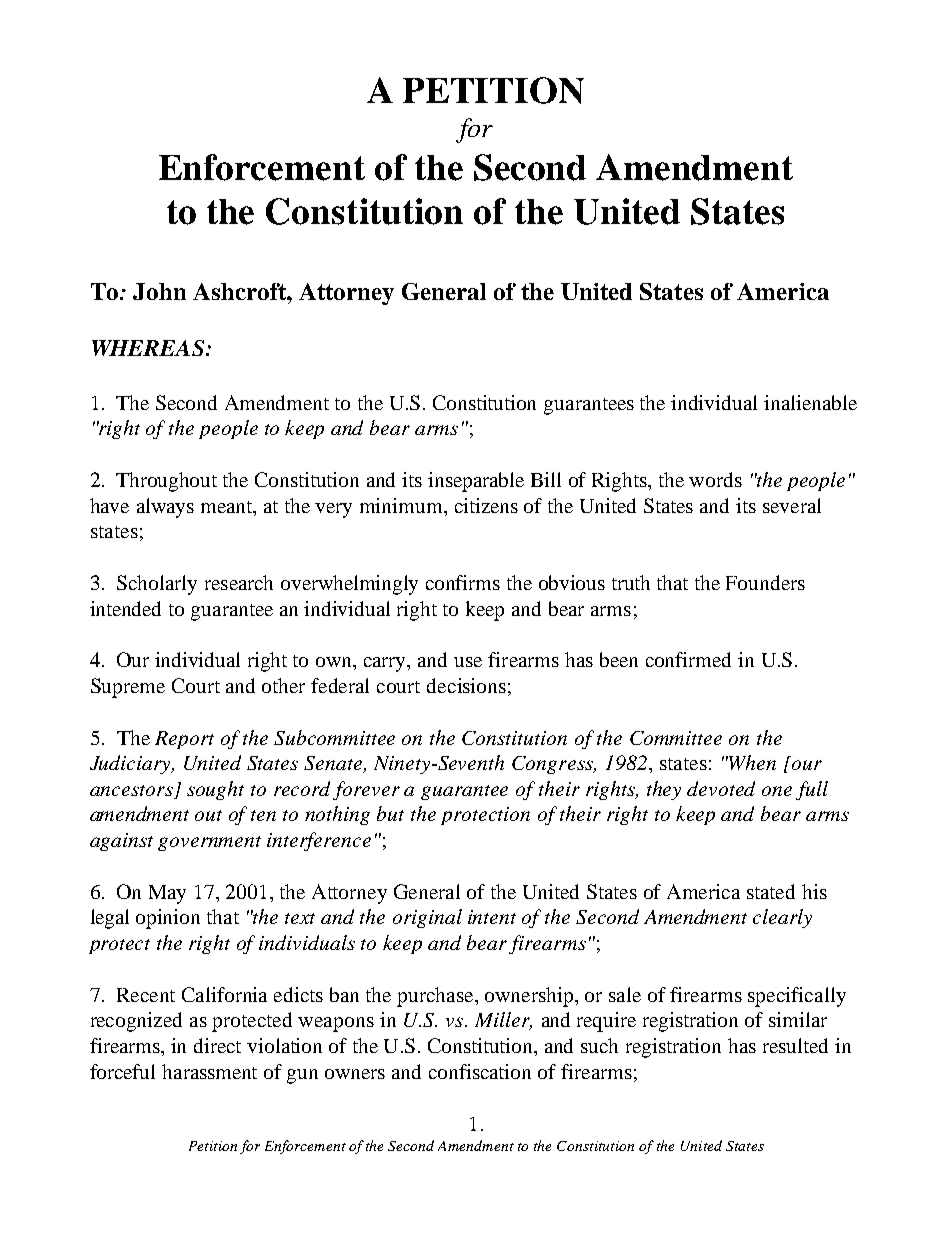 Image resolution: width=952 pixels, height=1233 pixels. Describe the element at coordinates (486, 505) in the screenshot. I see `citizens` at that location.
